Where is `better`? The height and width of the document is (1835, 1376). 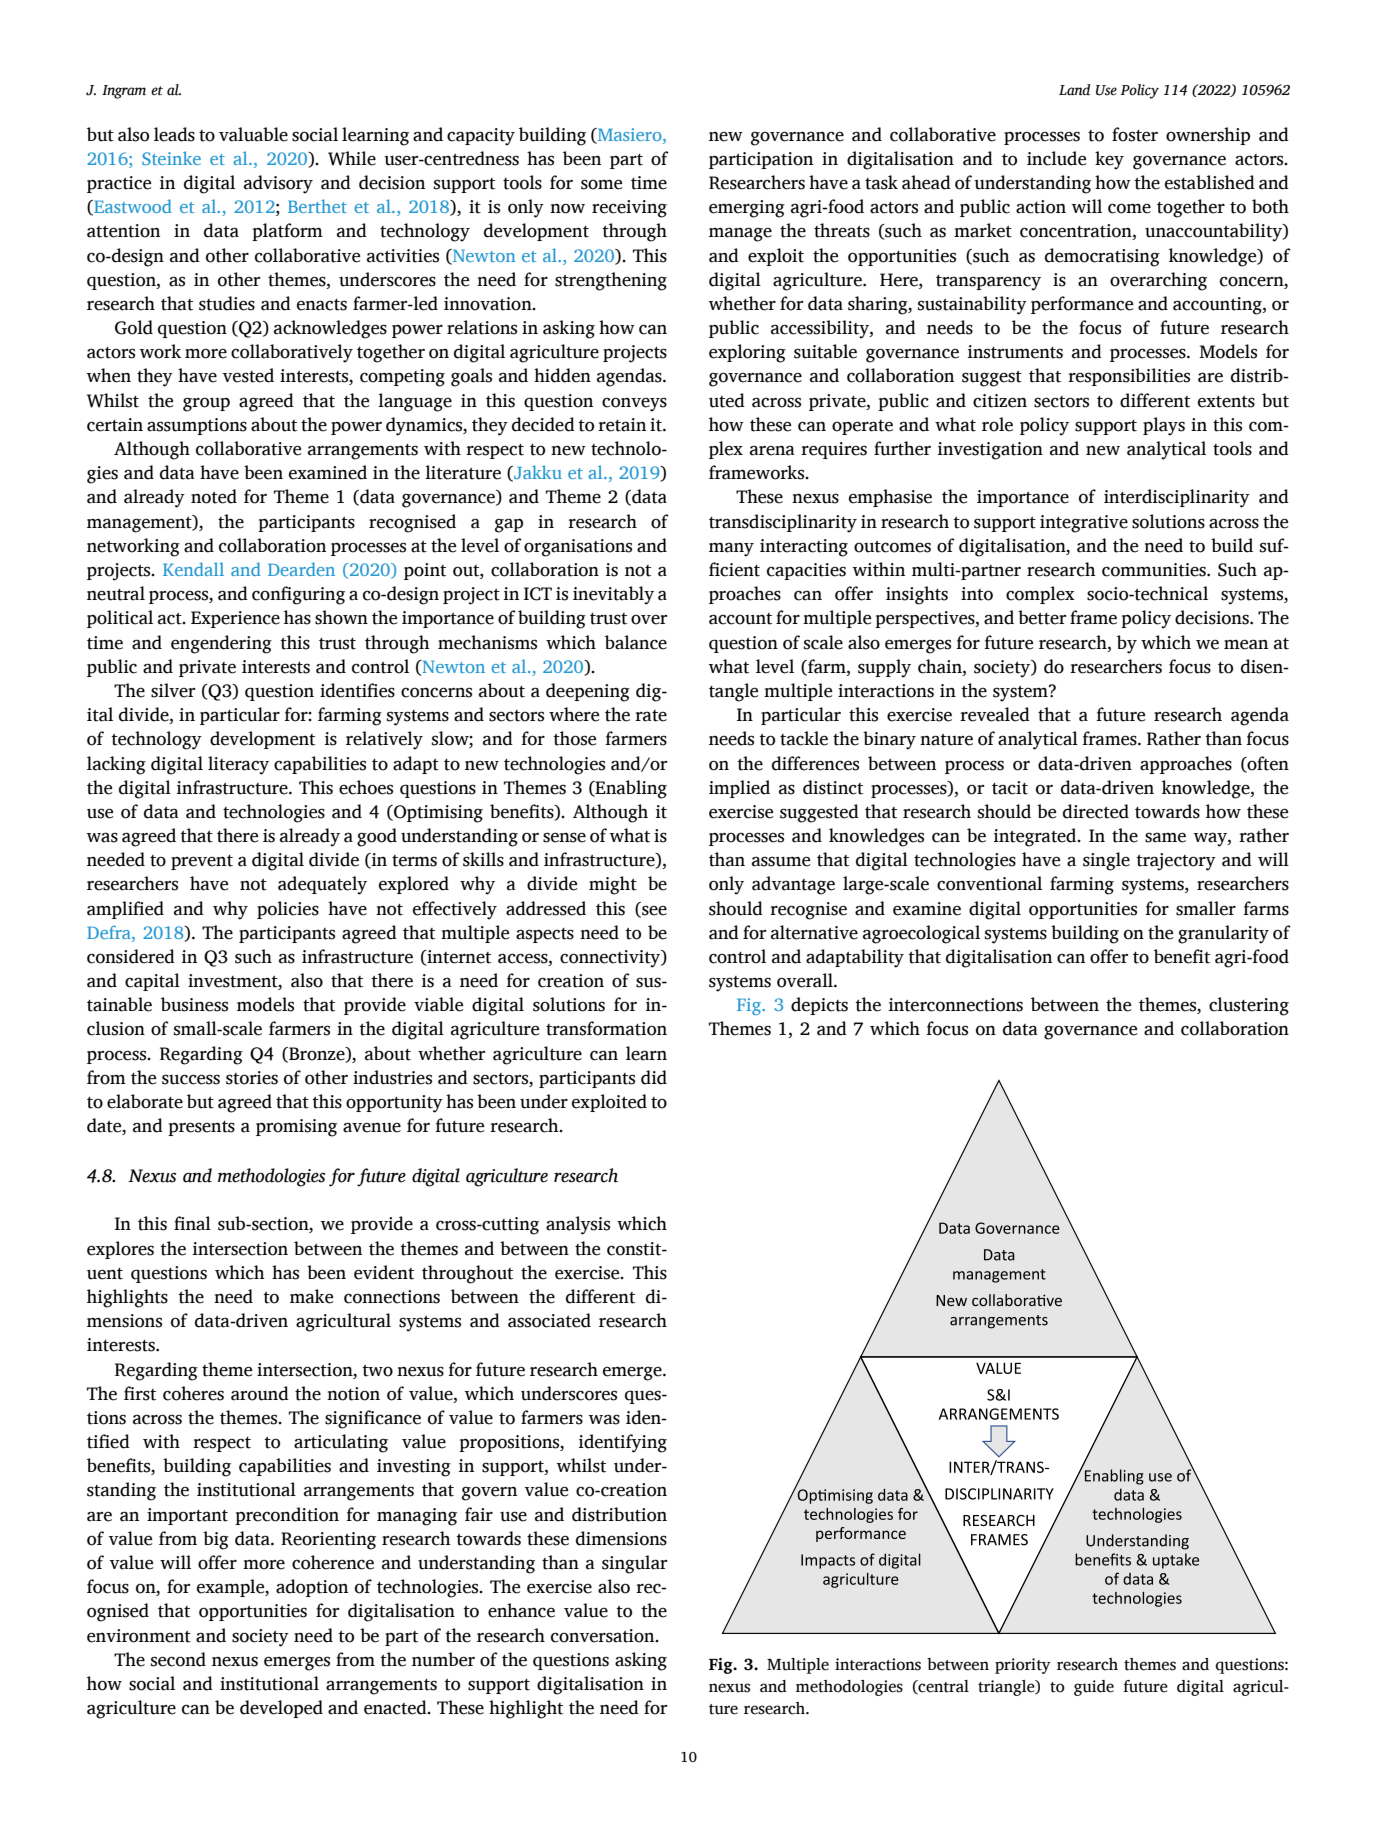 better is located at coordinates (1042, 617).
